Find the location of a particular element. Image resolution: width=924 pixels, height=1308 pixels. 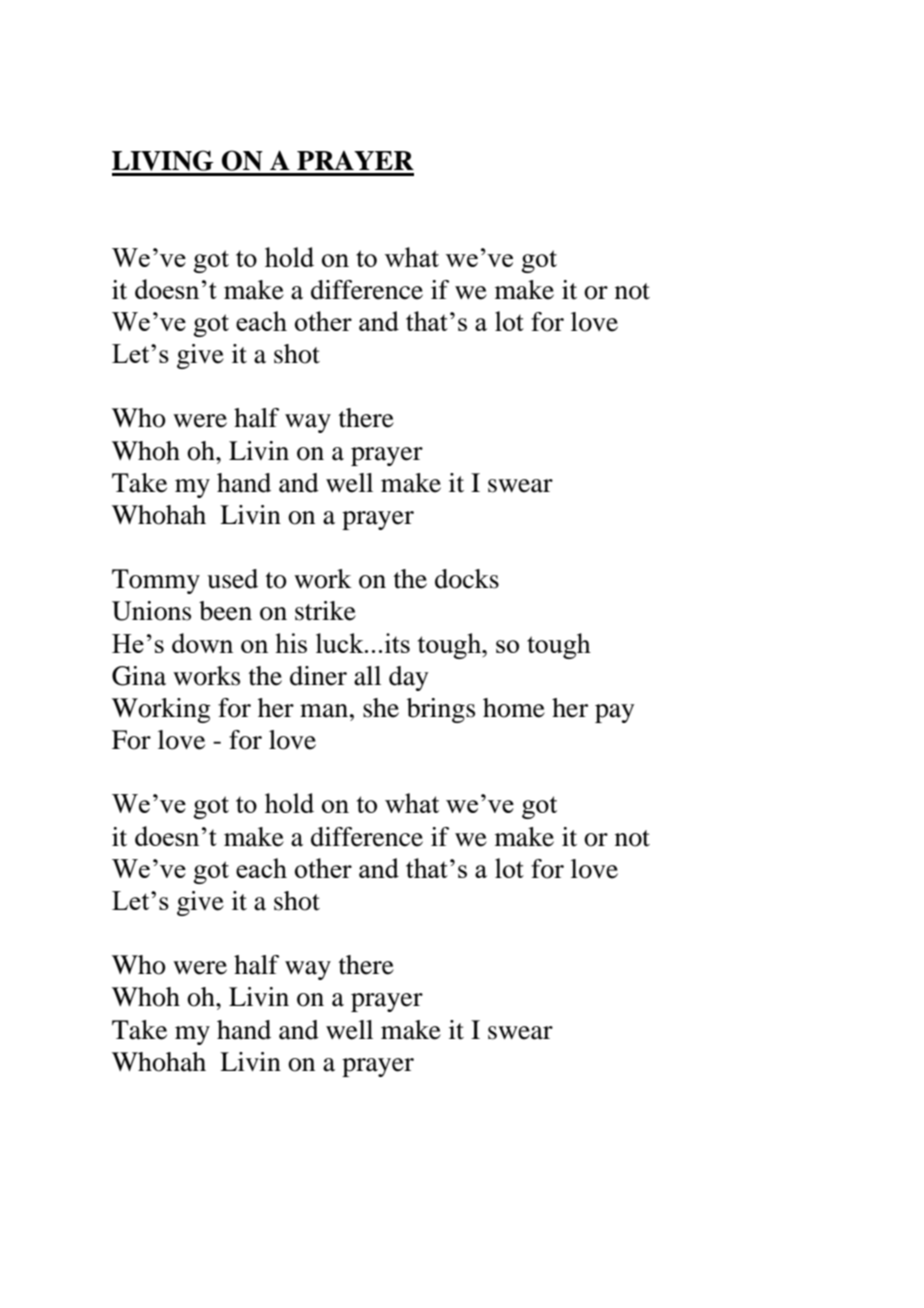

brings is located at coordinates (441, 710).
